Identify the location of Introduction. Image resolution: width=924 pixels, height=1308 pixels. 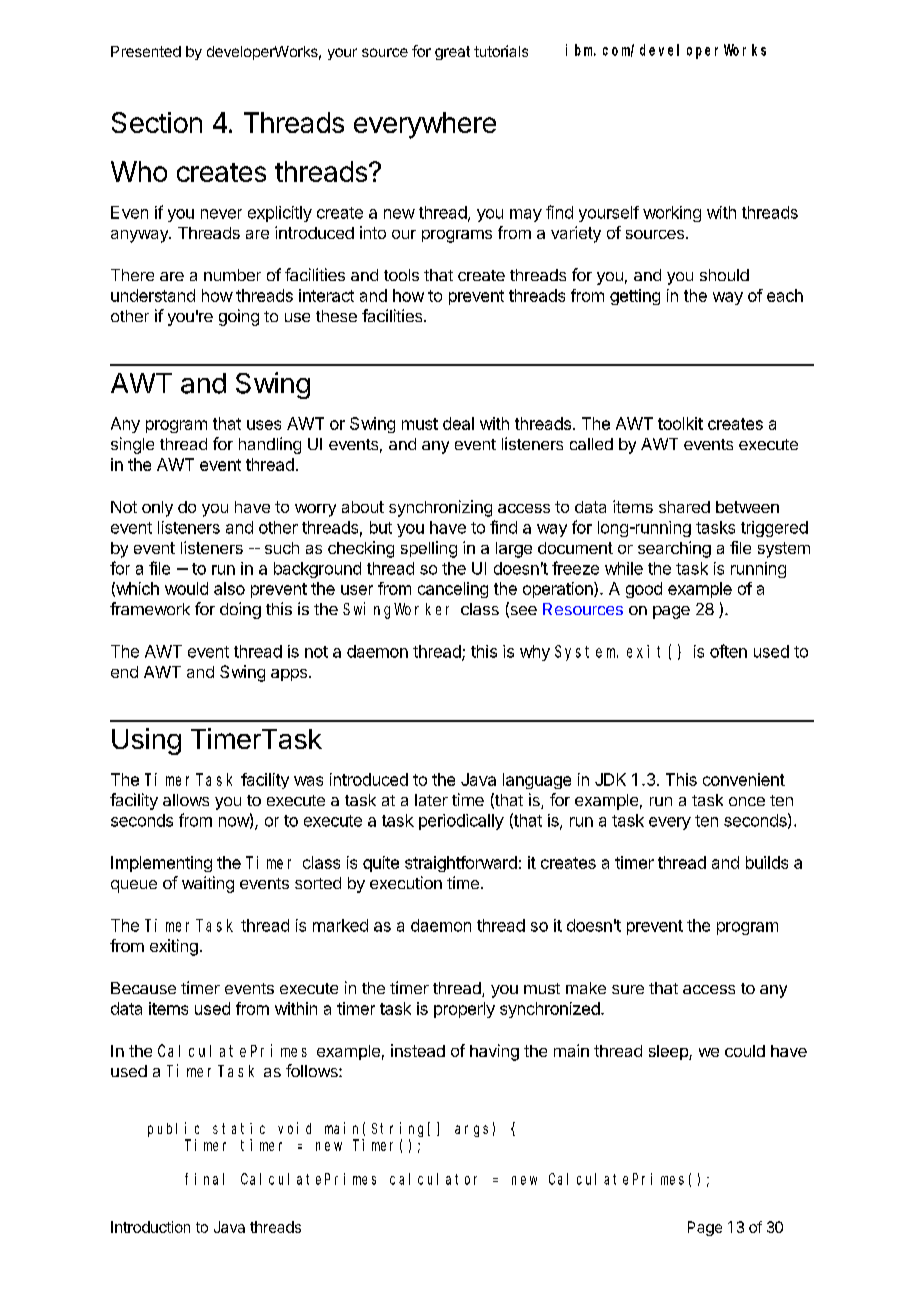
(150, 1227).
